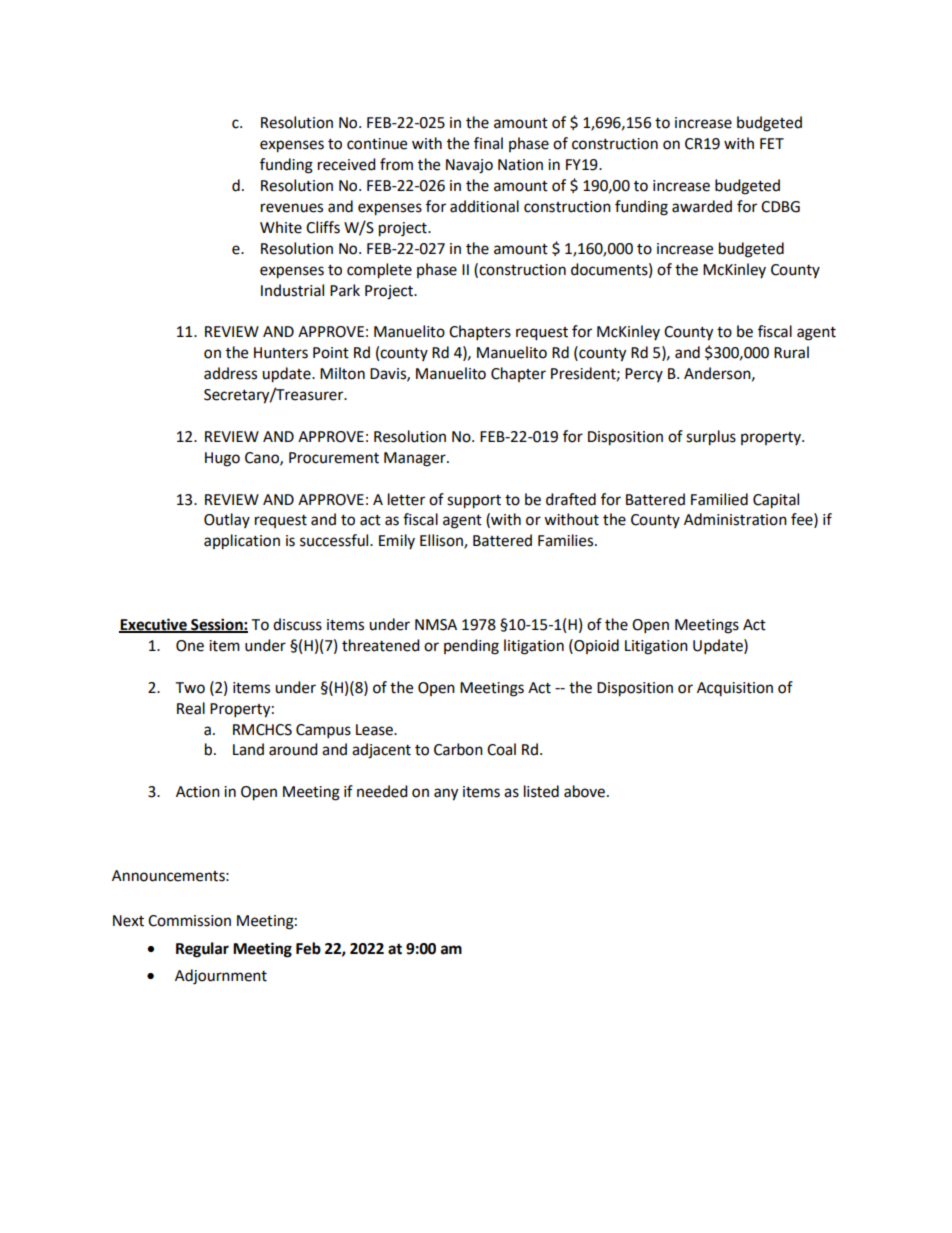 This screenshot has height=1233, width=952. I want to click on revenues, so click(292, 208).
